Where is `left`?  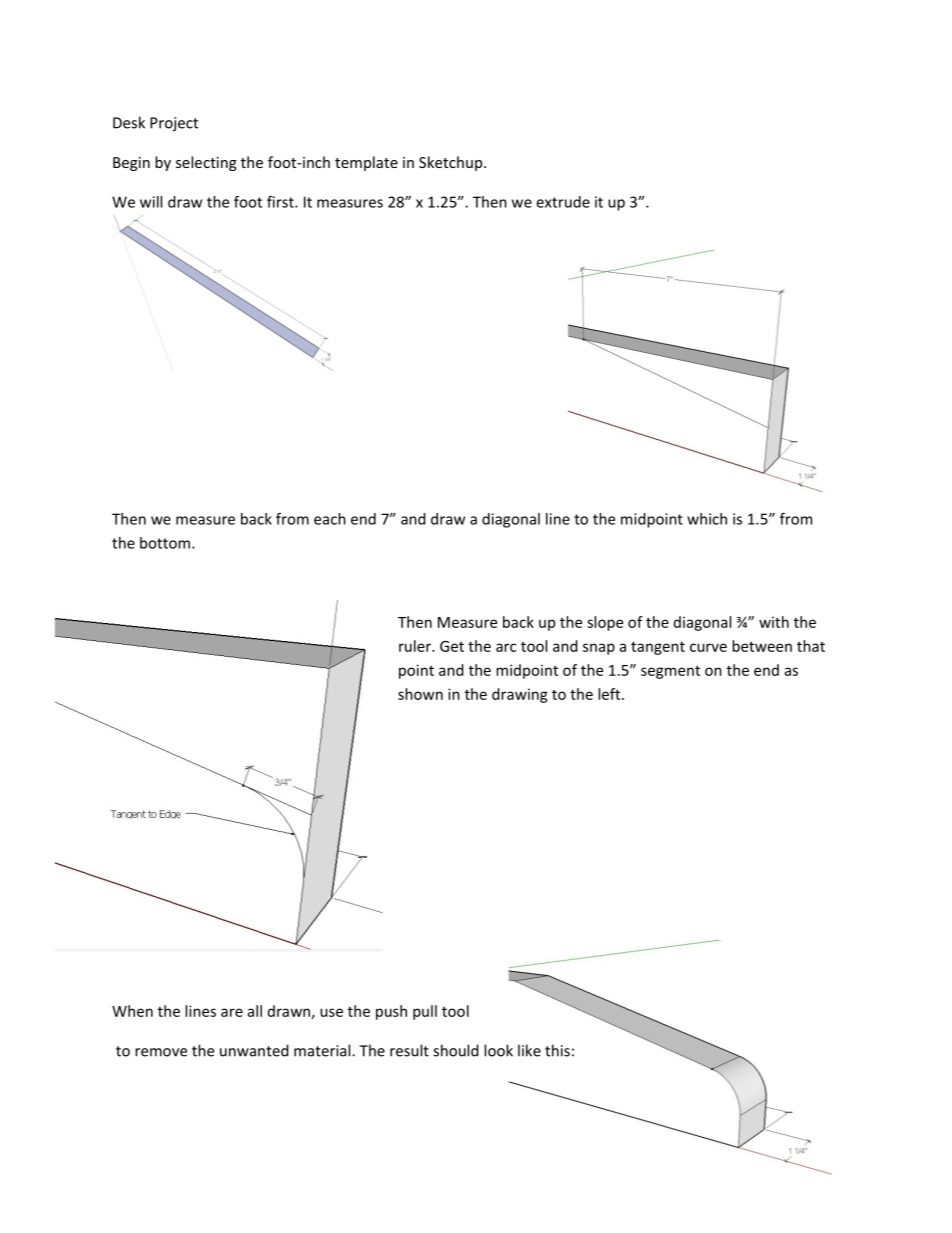 left is located at coordinates (610, 694).
